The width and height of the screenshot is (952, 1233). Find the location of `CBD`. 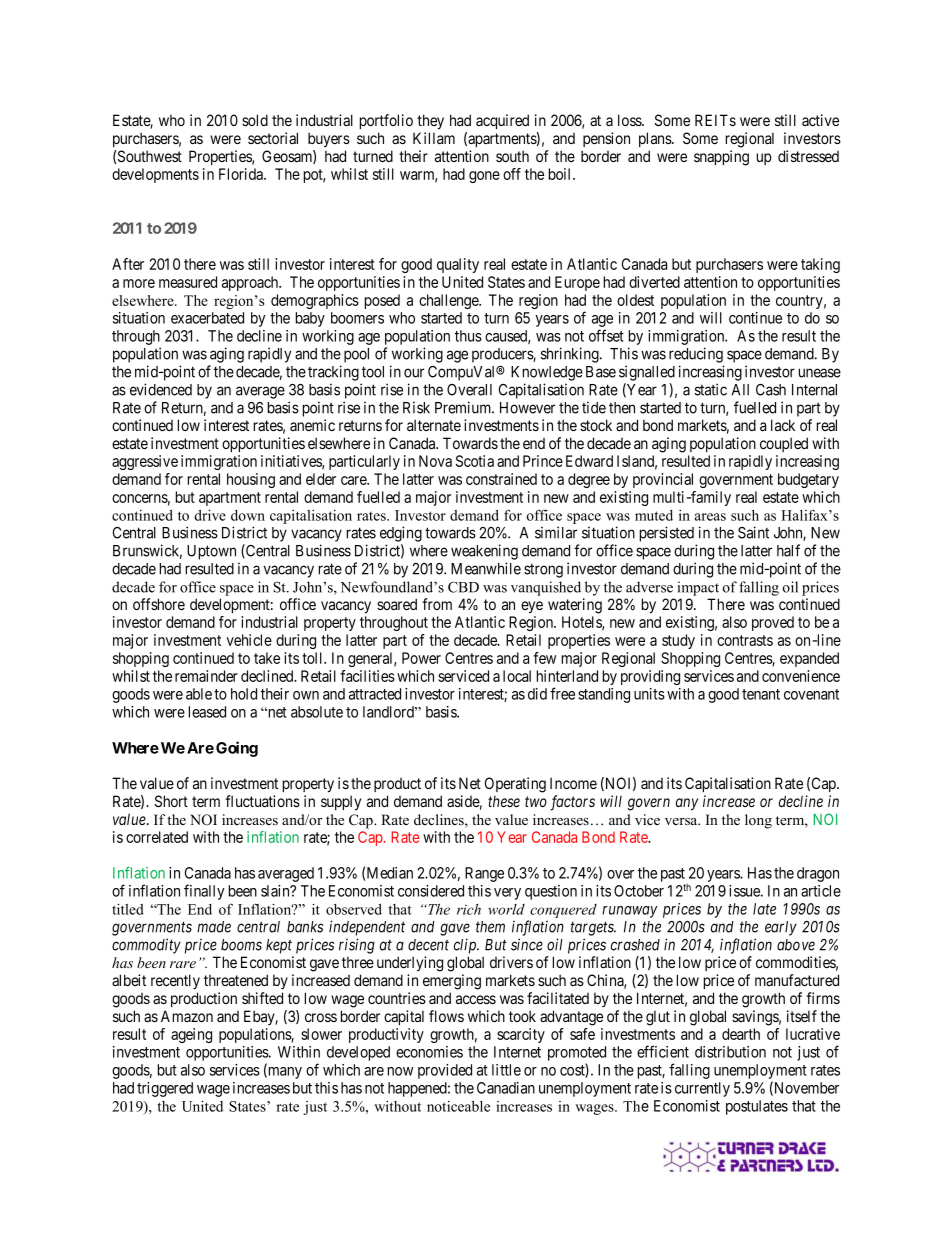

CBD is located at coordinates (463, 587).
